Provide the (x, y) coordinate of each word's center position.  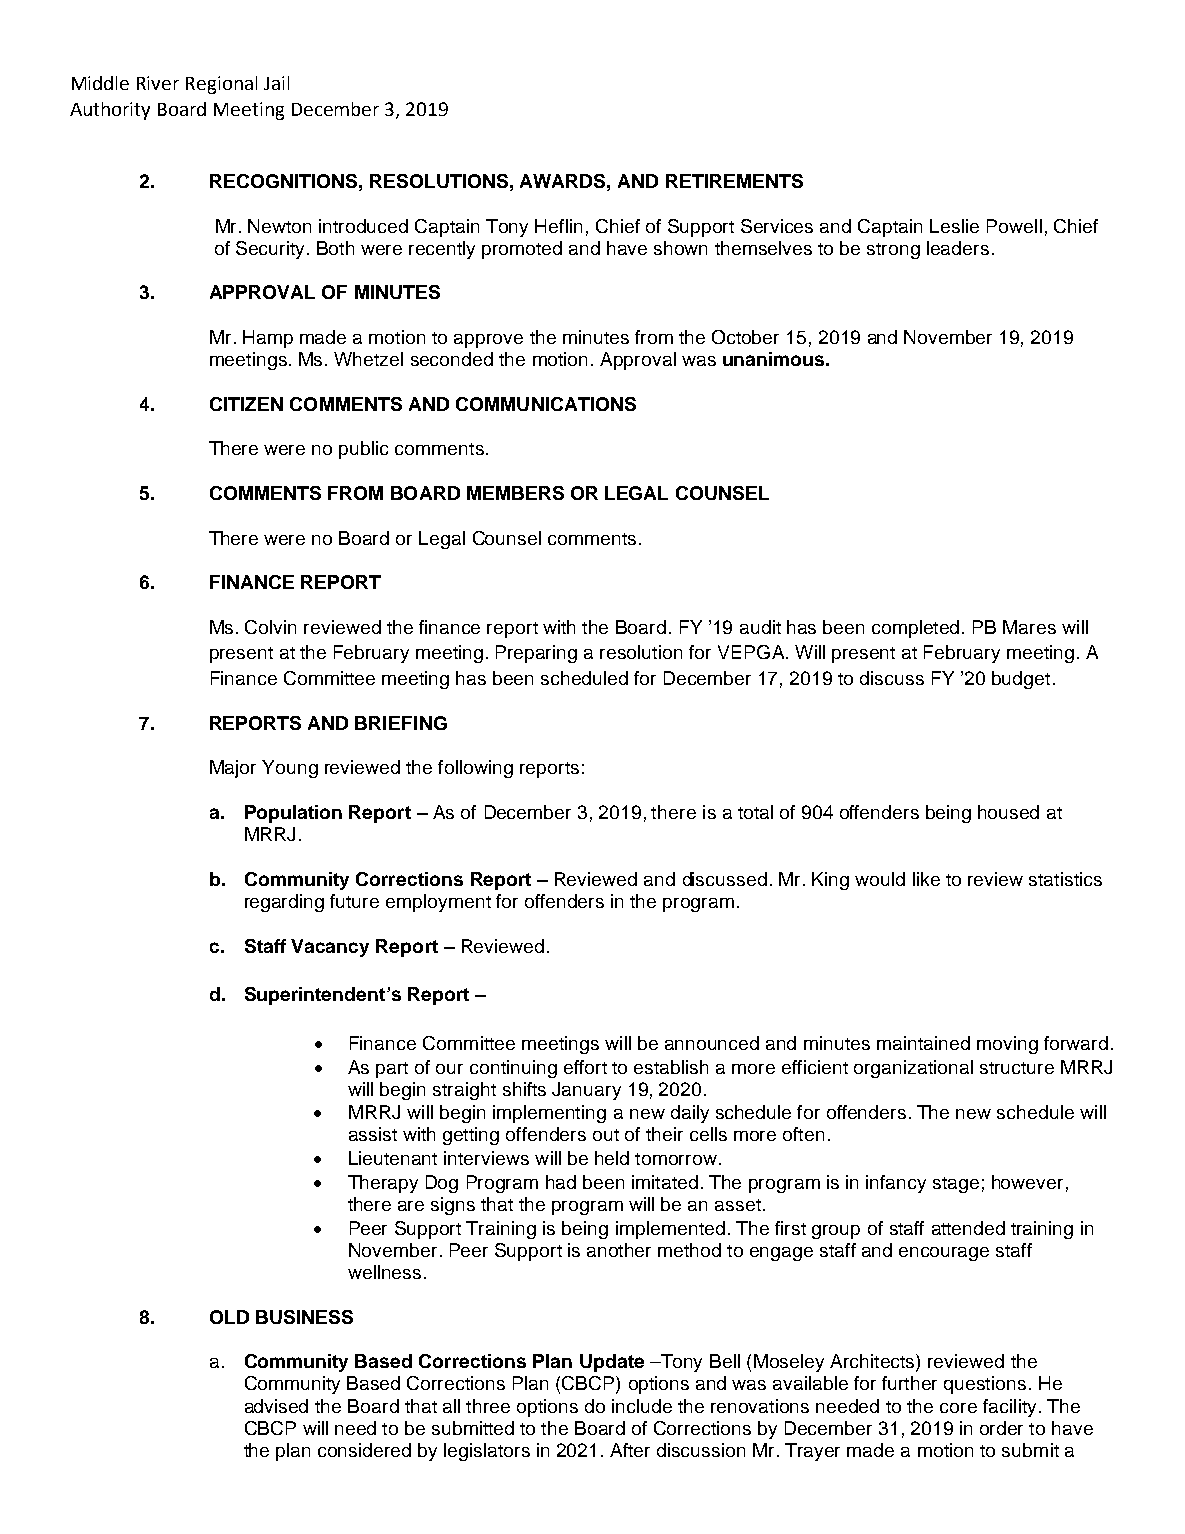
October (745, 337)
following (475, 769)
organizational (913, 1069)
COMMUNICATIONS (546, 404)
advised (276, 1406)
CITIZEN (246, 404)
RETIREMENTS (734, 181)
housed (1008, 812)
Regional (221, 85)
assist (373, 1134)
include (642, 1406)
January (586, 1091)
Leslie (954, 226)
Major (233, 769)
